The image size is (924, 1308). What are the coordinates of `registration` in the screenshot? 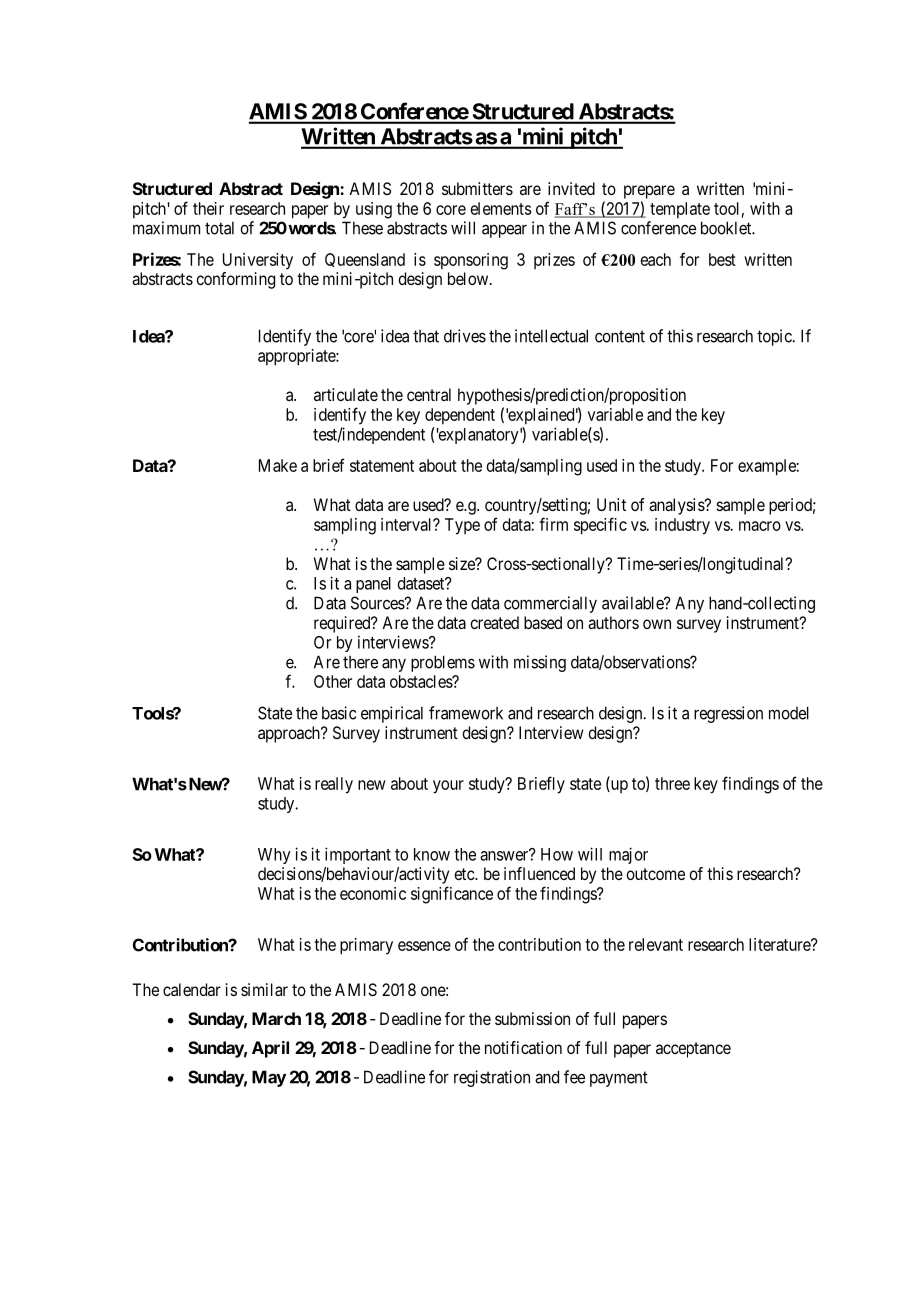 It's located at (492, 1078).
